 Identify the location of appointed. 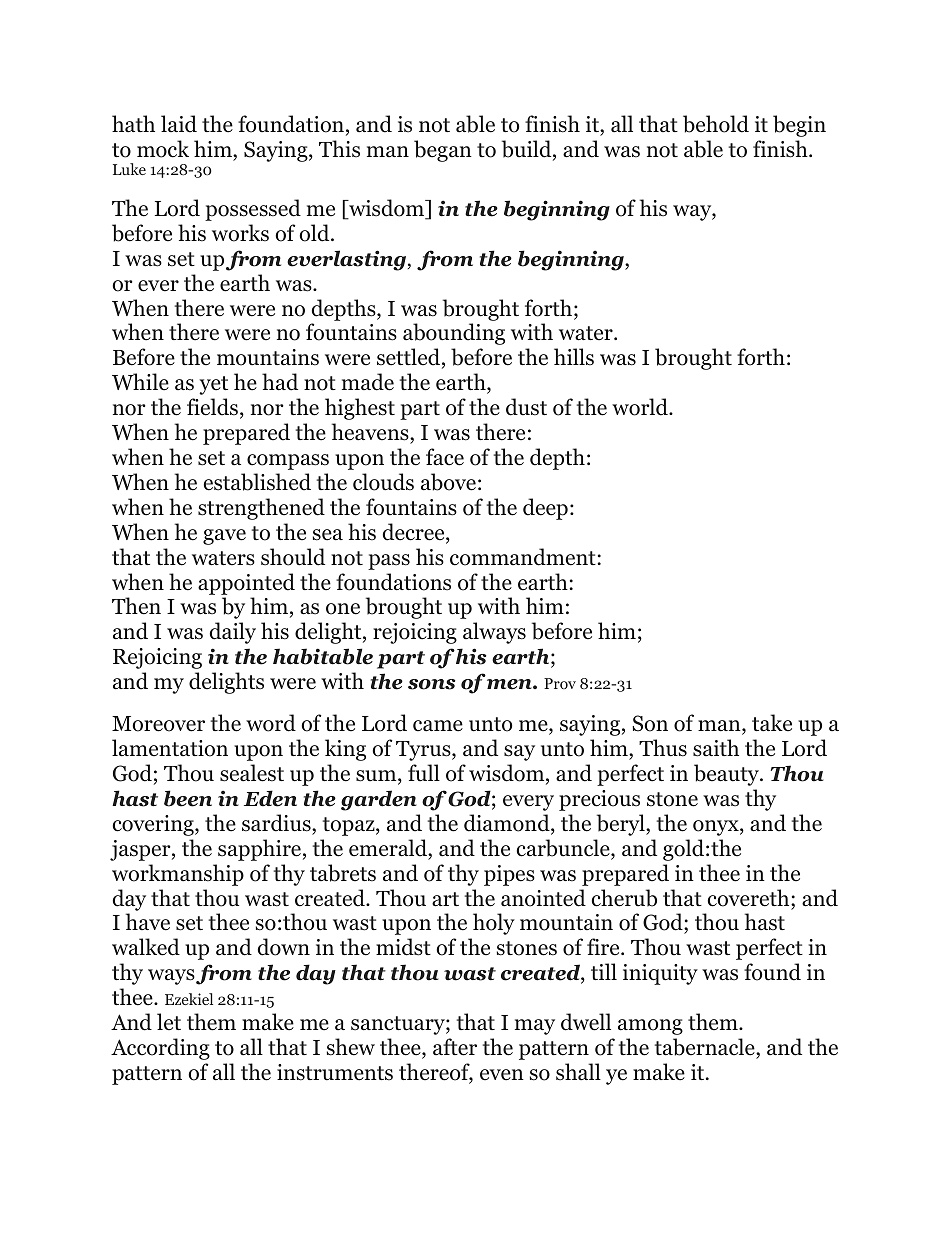
(246, 584).
